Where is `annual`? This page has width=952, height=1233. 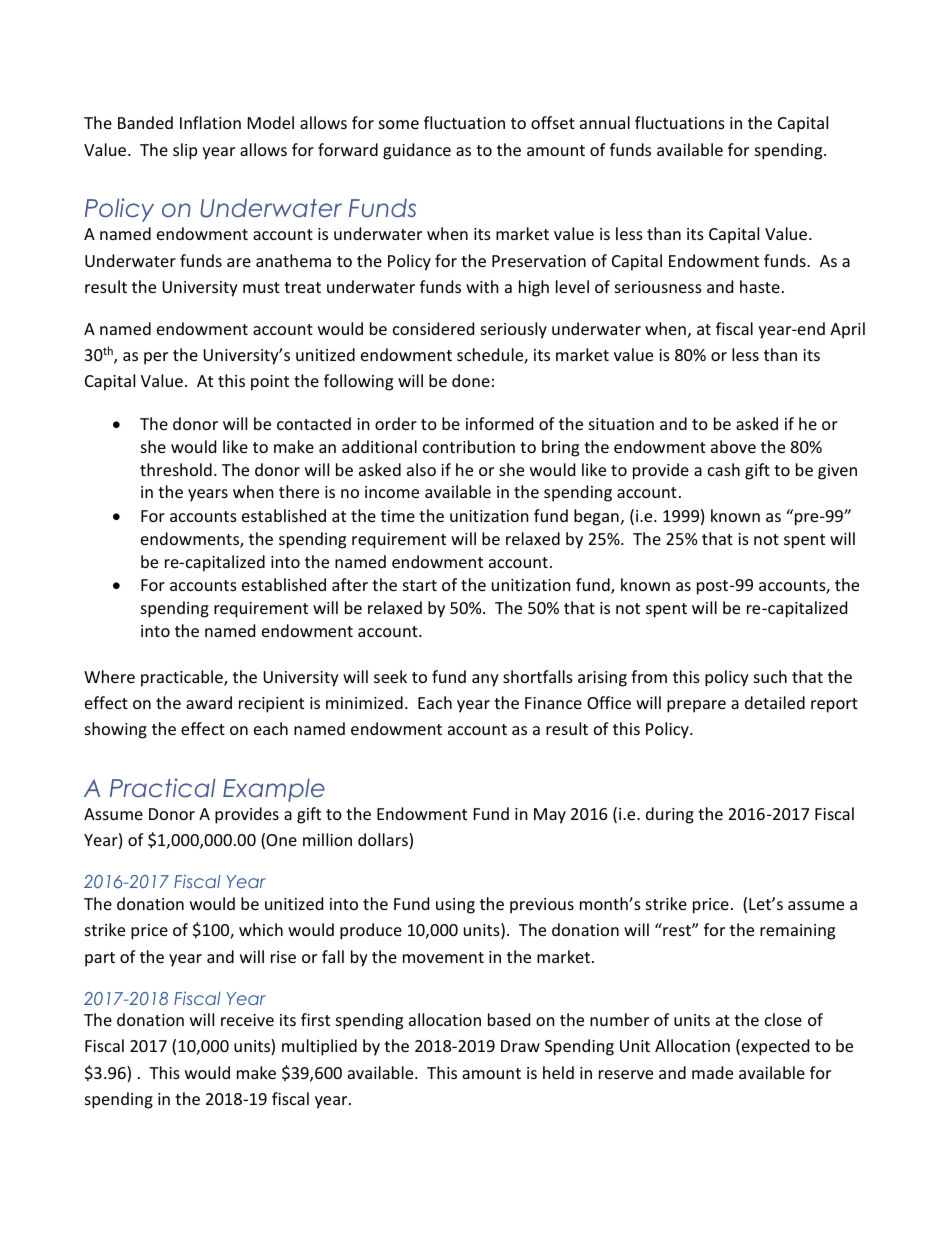
annual is located at coordinates (605, 122).
